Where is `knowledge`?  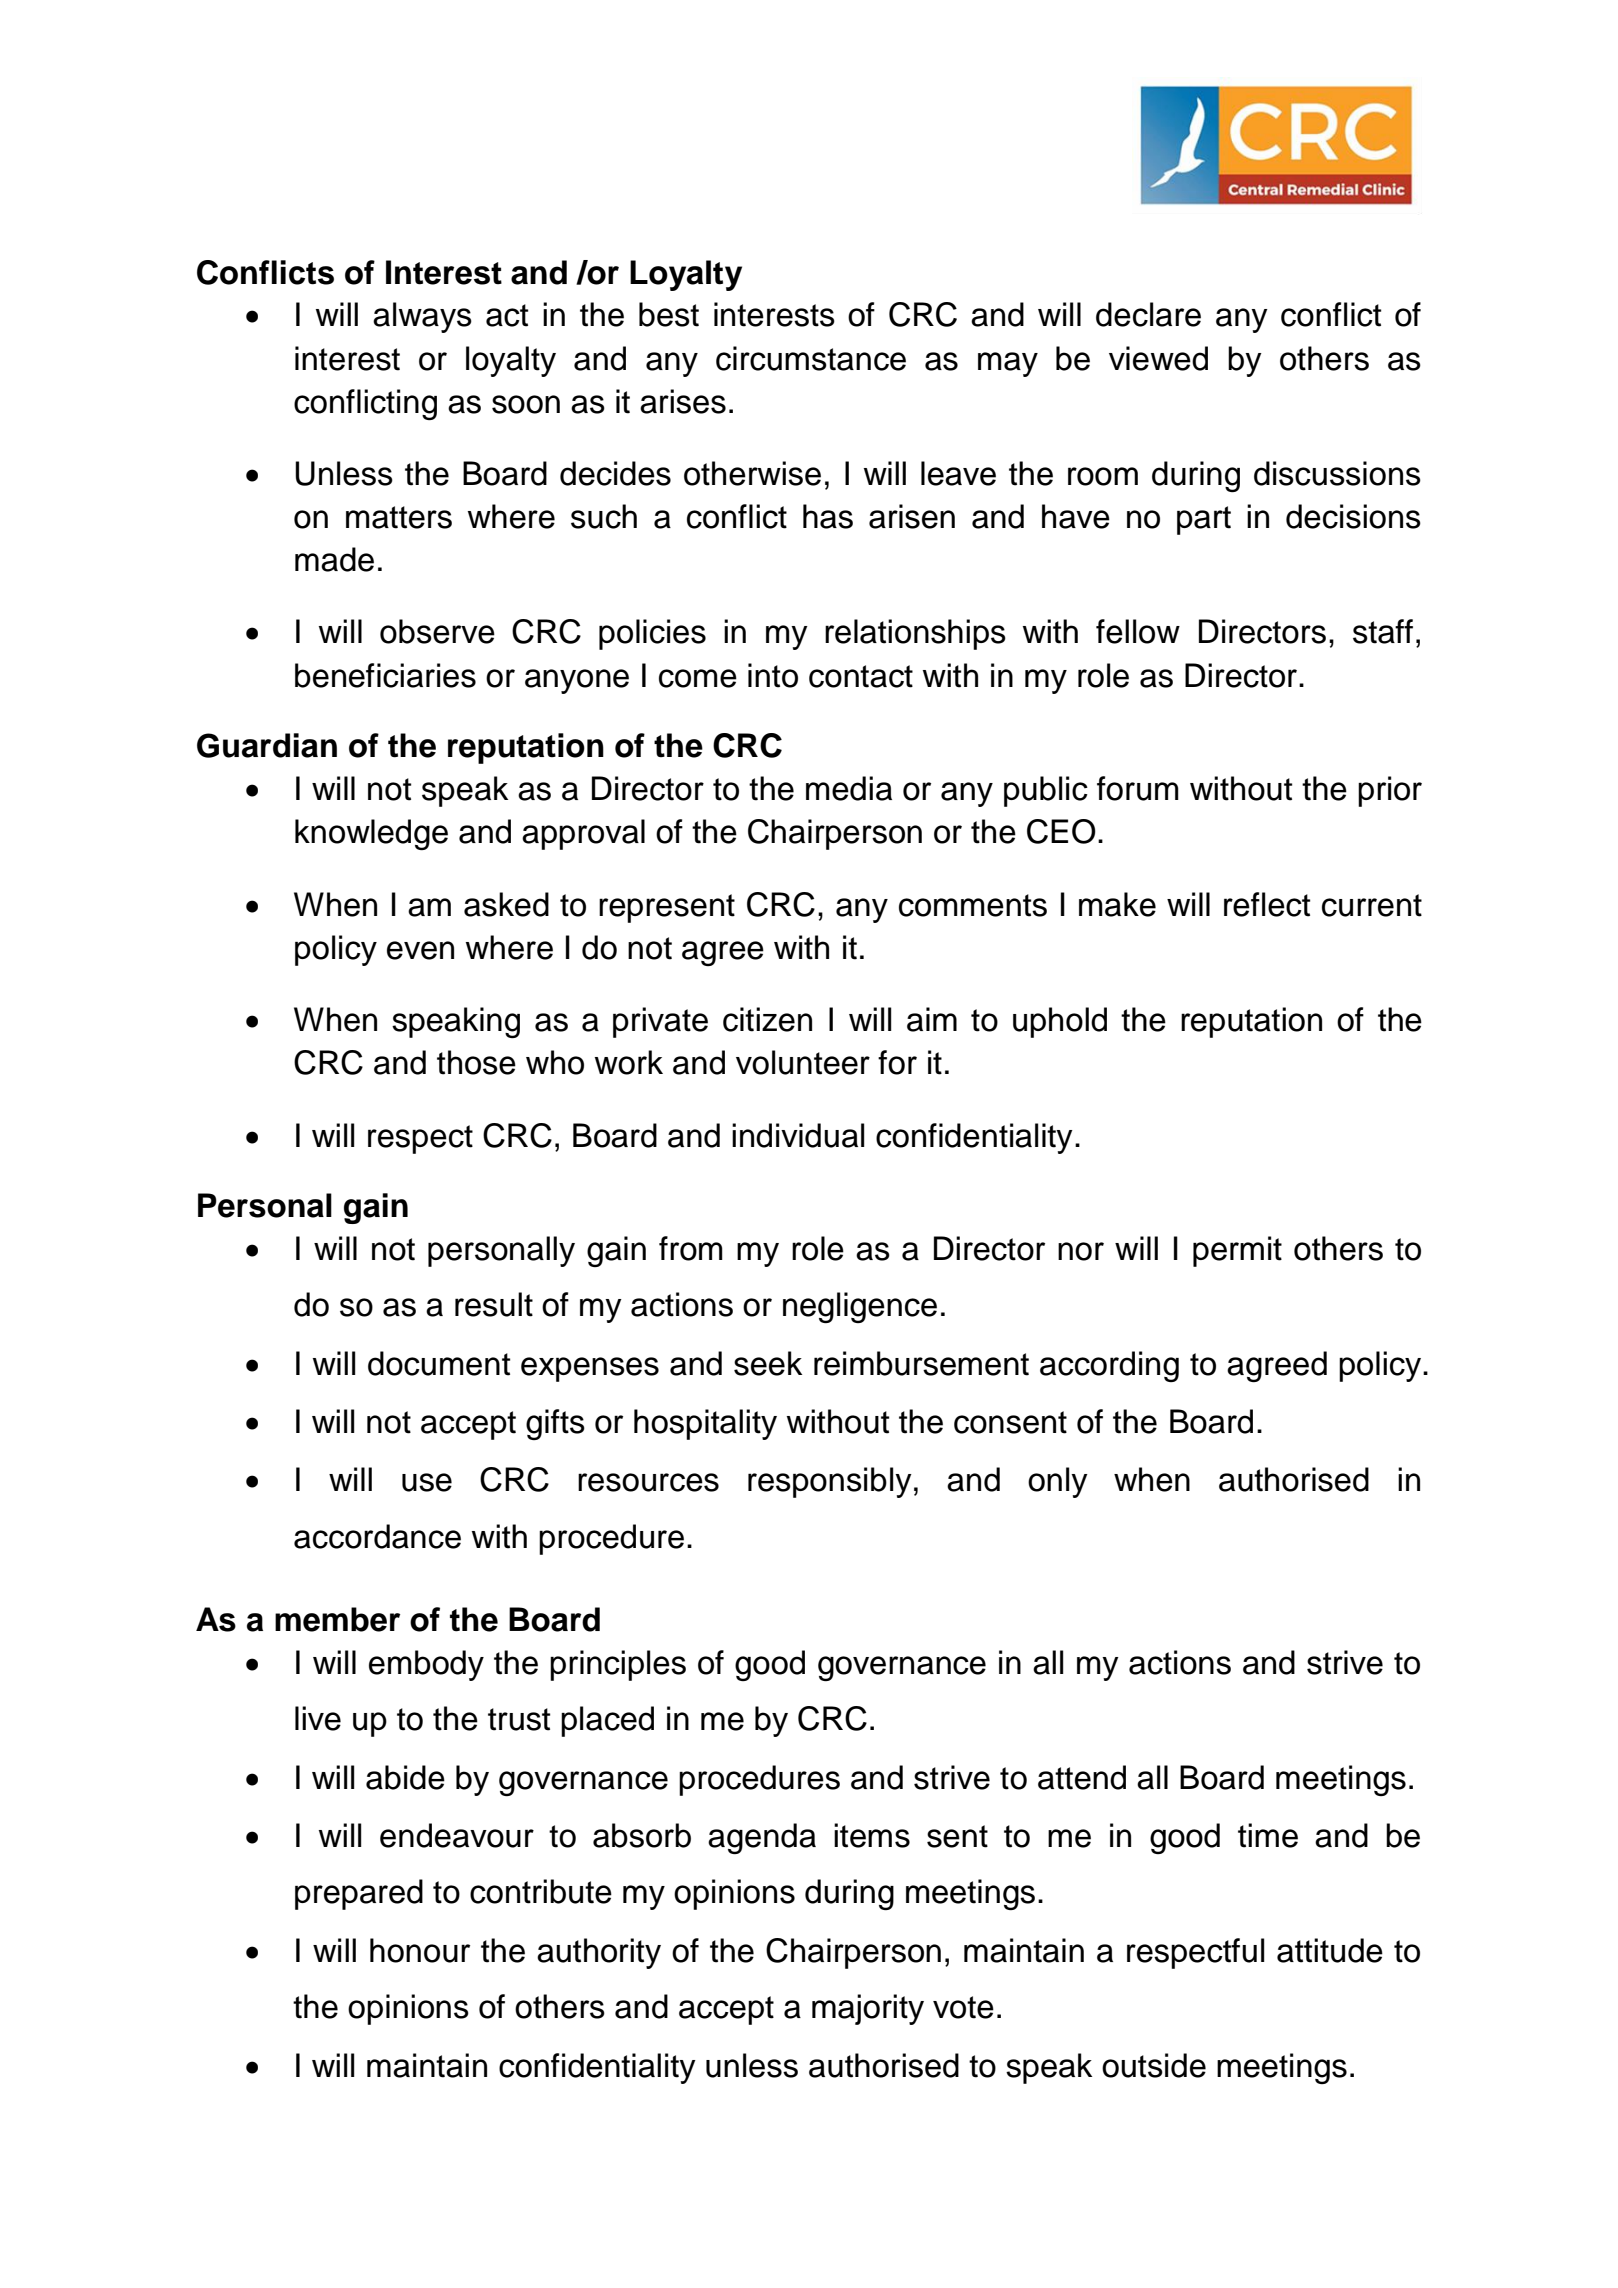 knowledge is located at coordinates (371, 834).
